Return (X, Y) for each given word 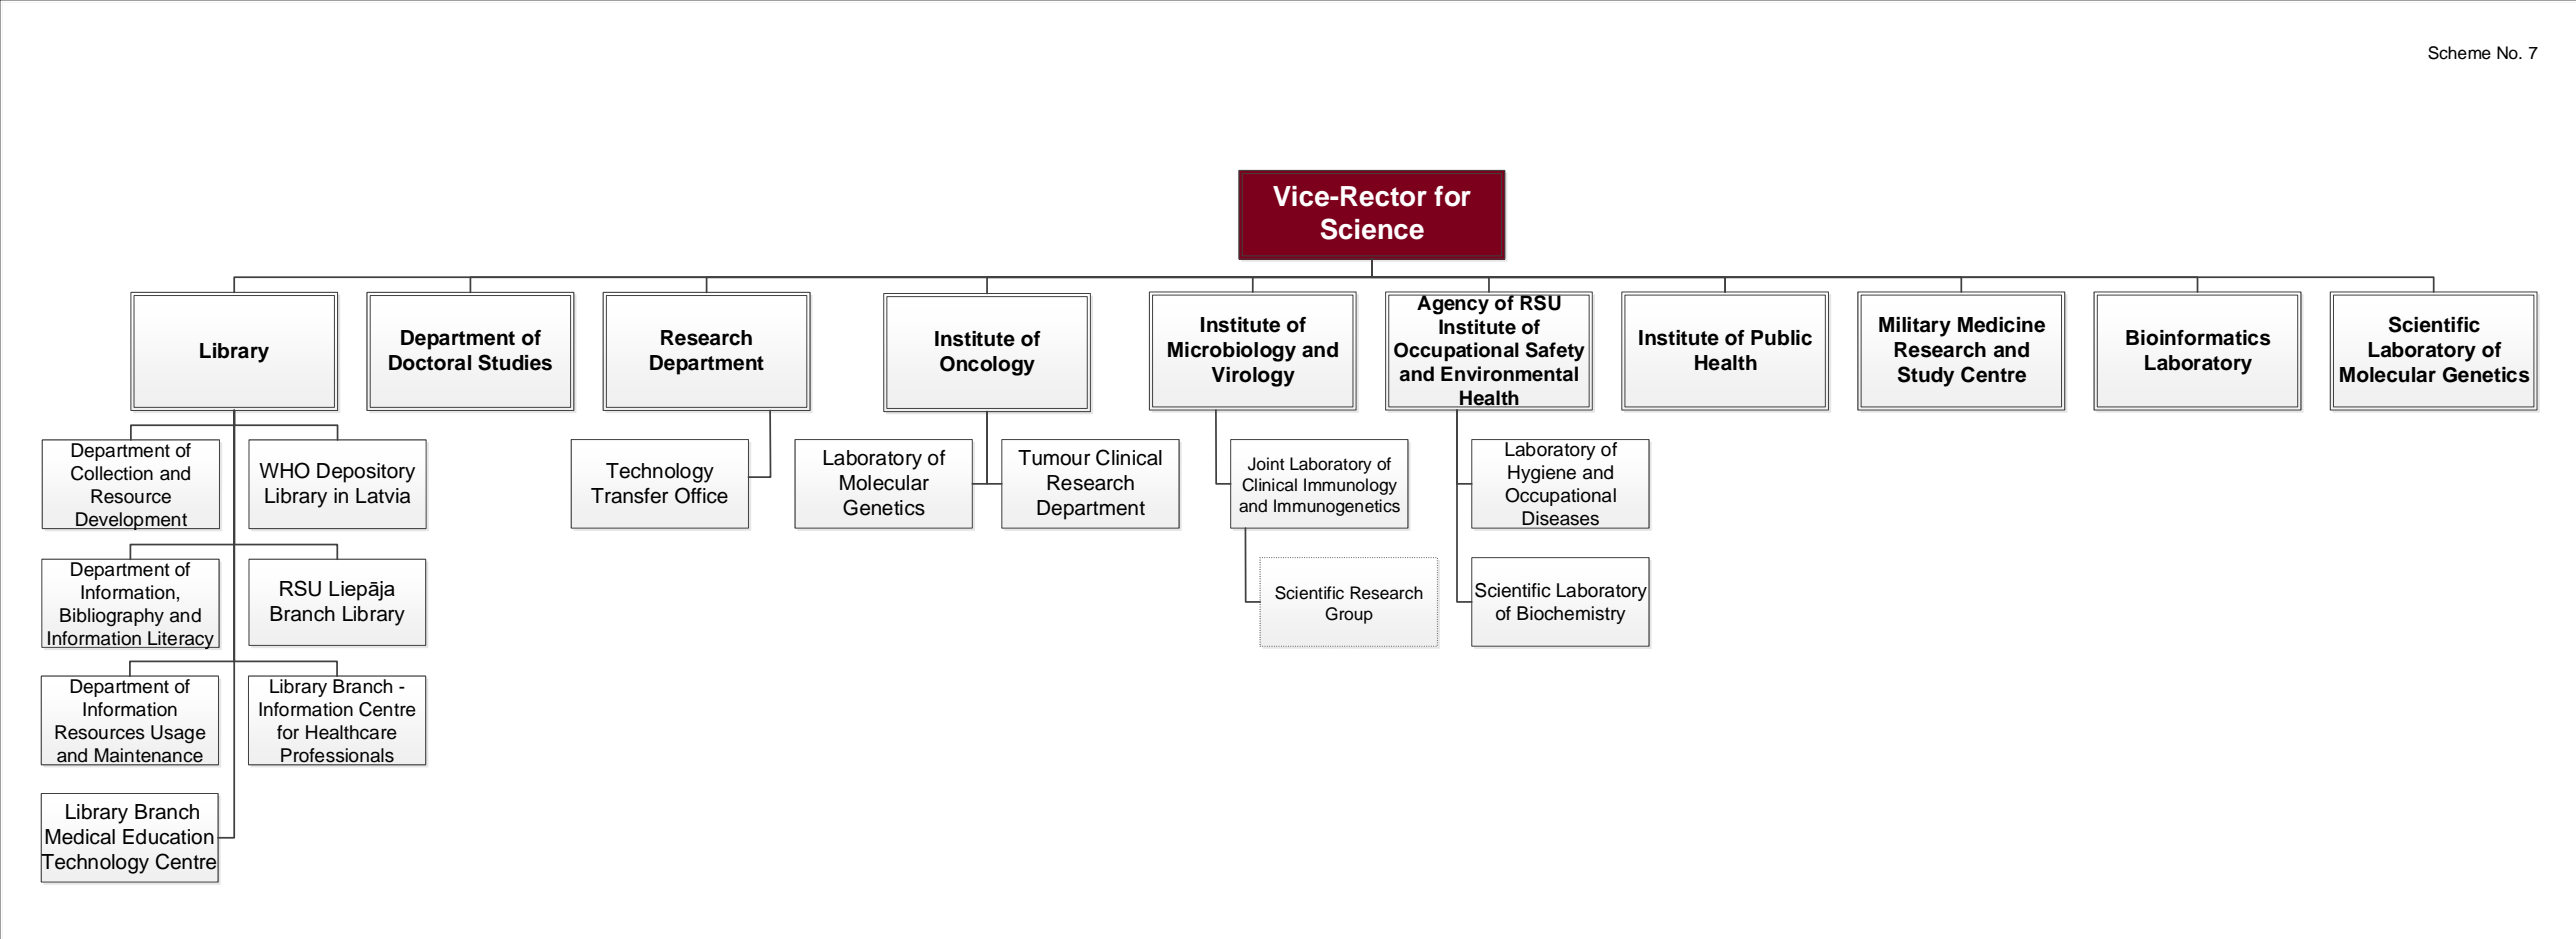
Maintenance (149, 756)
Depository (366, 473)
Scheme (2459, 53)
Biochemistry (1571, 615)
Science (1372, 229)
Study (1926, 376)
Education (168, 837)
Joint (1266, 464)
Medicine (2001, 325)
